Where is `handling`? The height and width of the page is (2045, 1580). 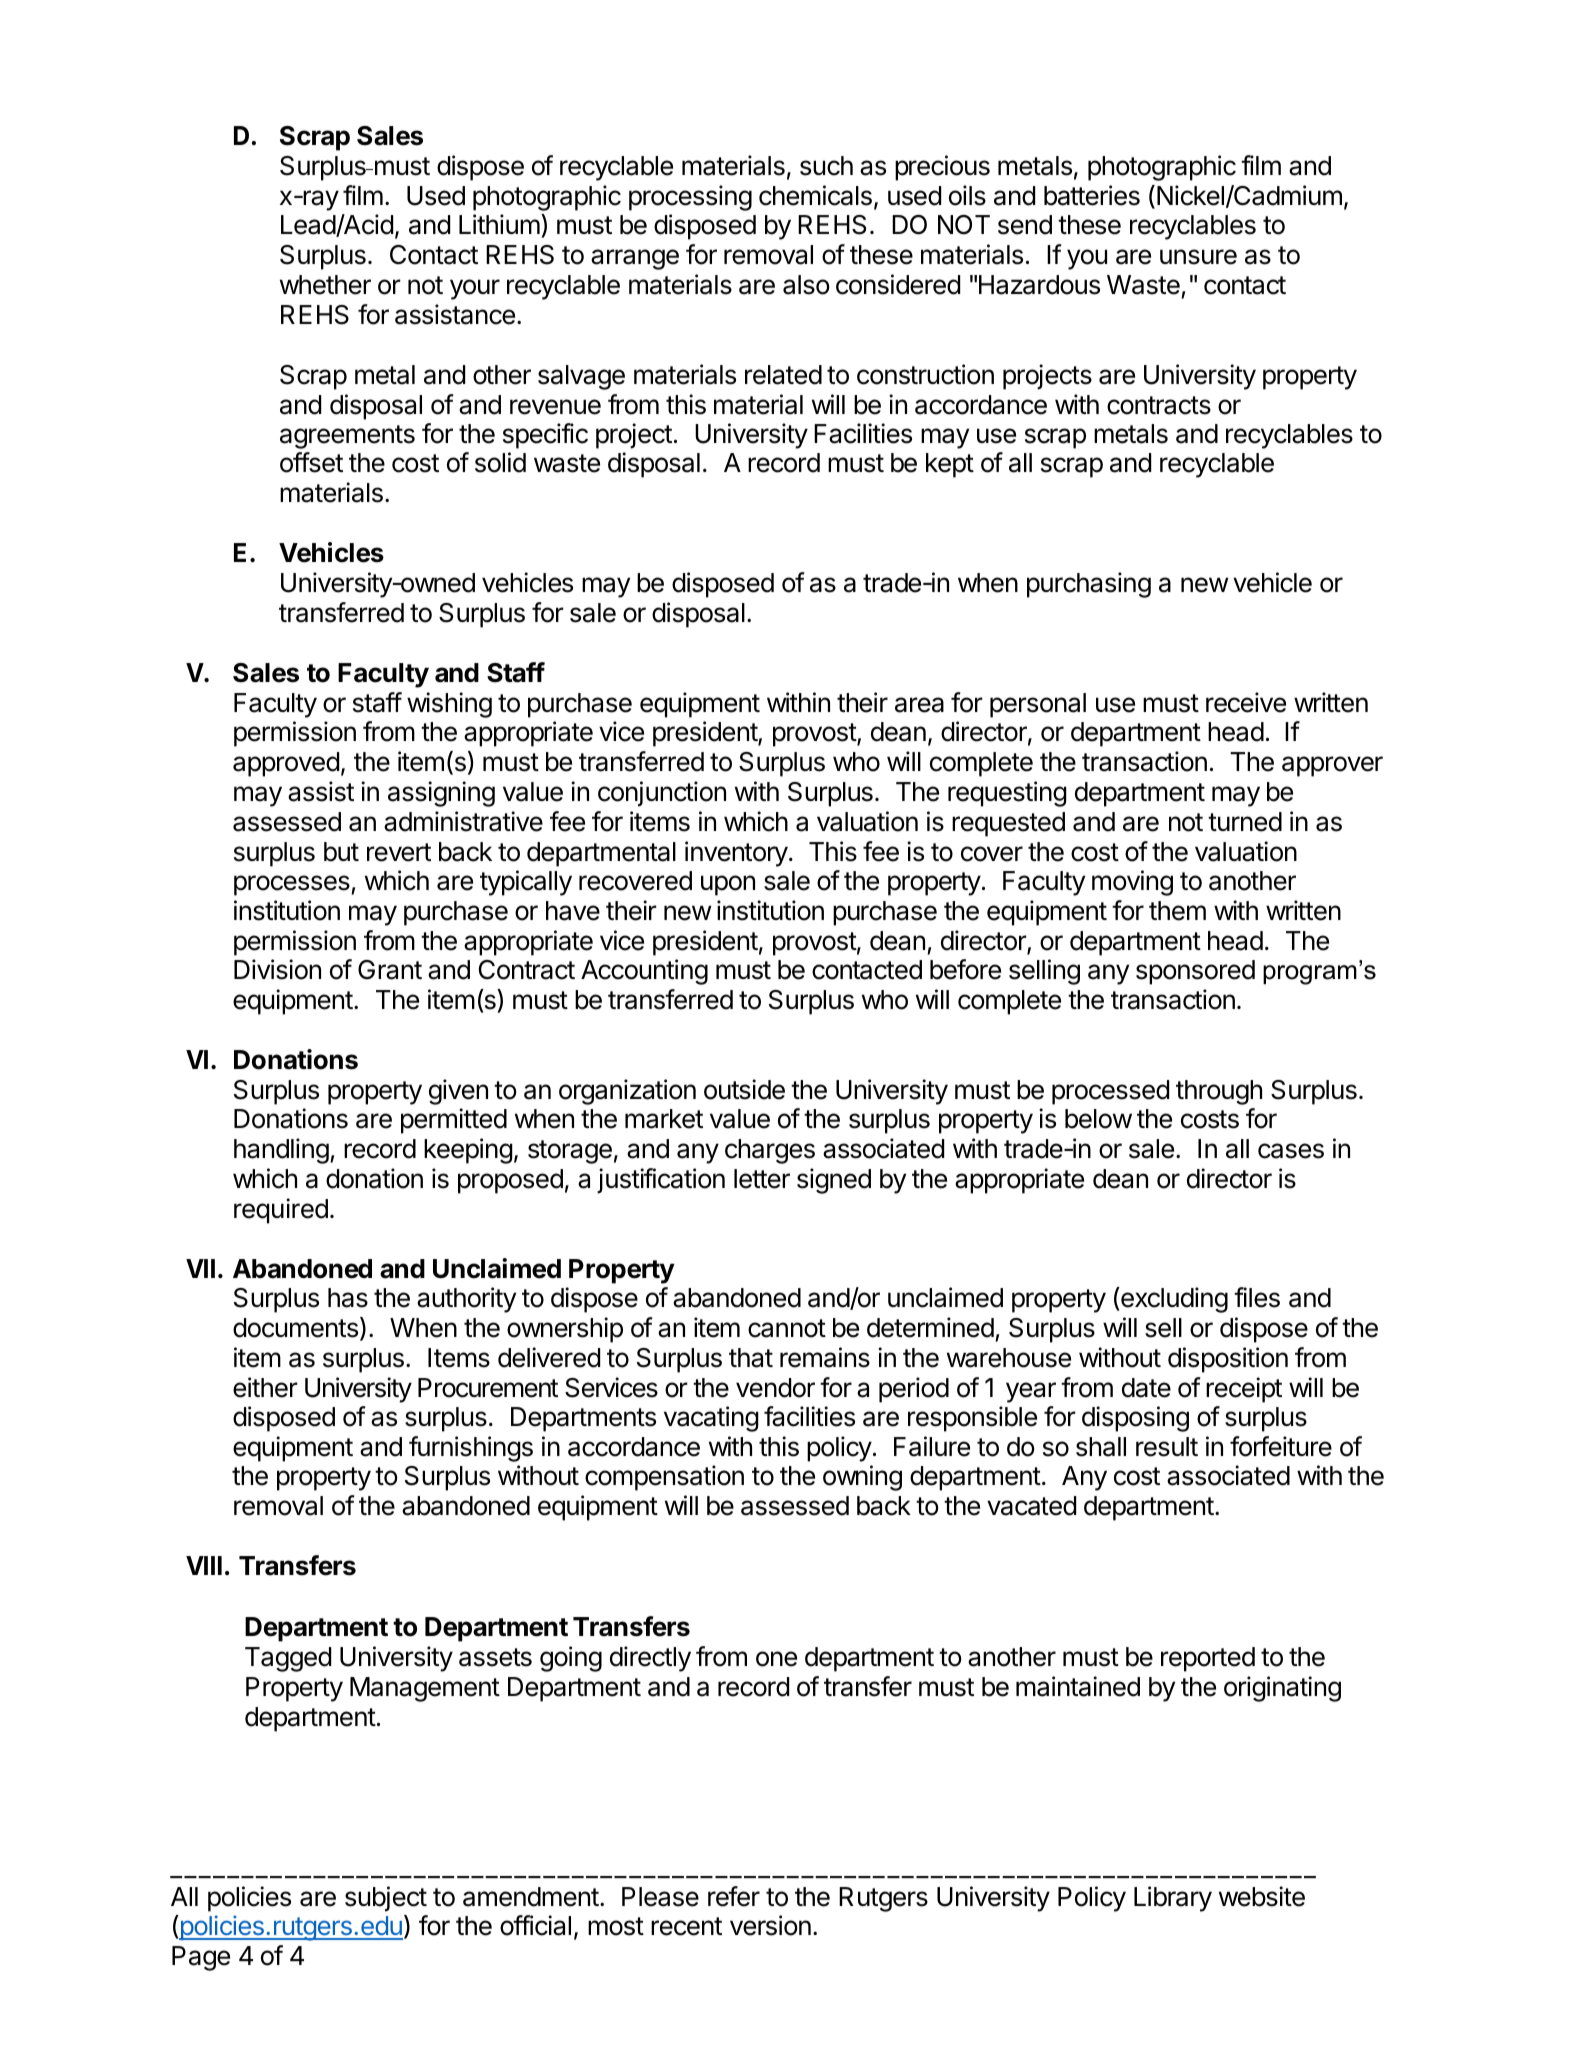 handling is located at coordinates (281, 1151).
